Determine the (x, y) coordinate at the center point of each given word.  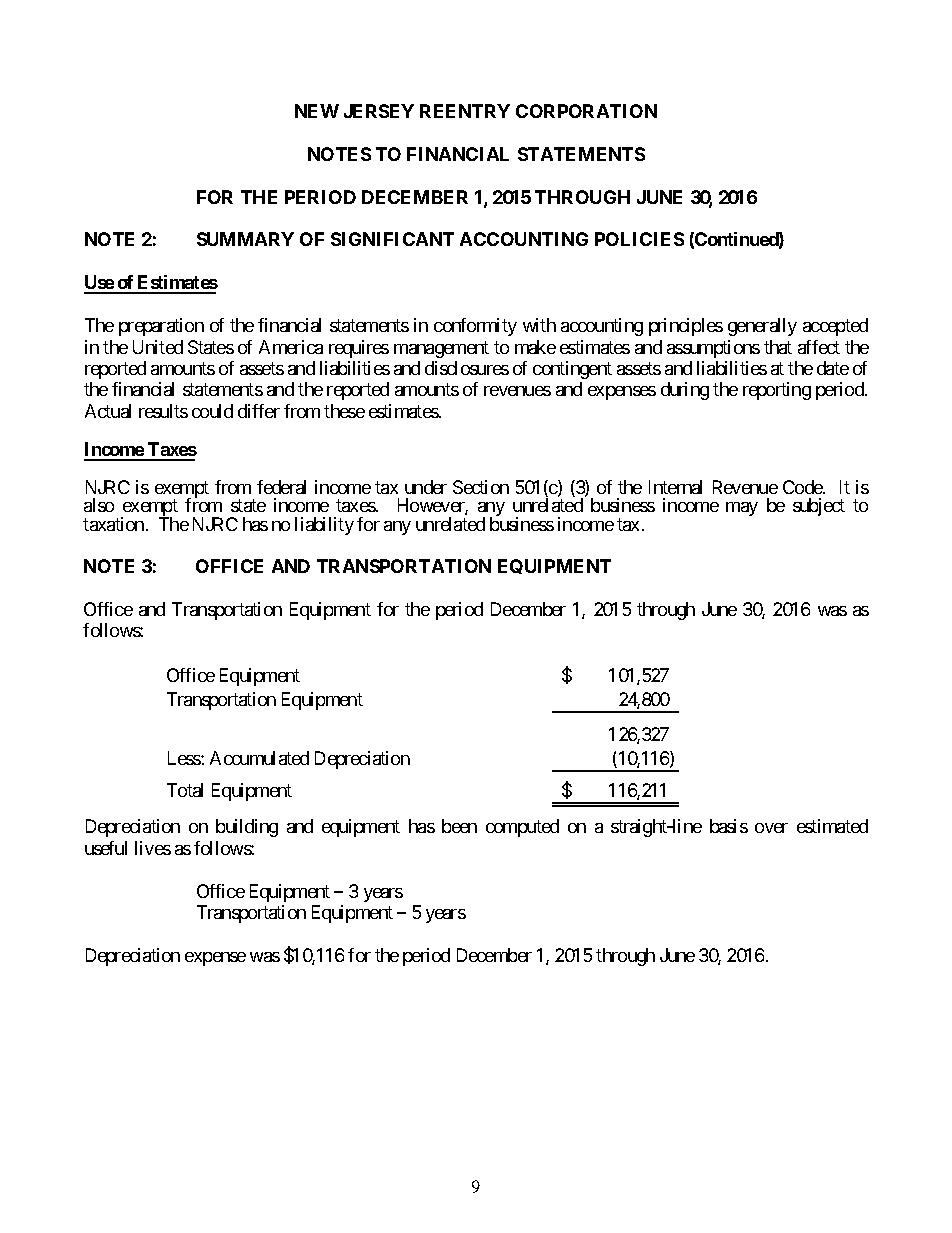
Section (481, 487)
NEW (317, 111)
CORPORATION (586, 111)
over (771, 828)
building (247, 828)
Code (803, 487)
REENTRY (465, 111)
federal (281, 487)
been (459, 826)
